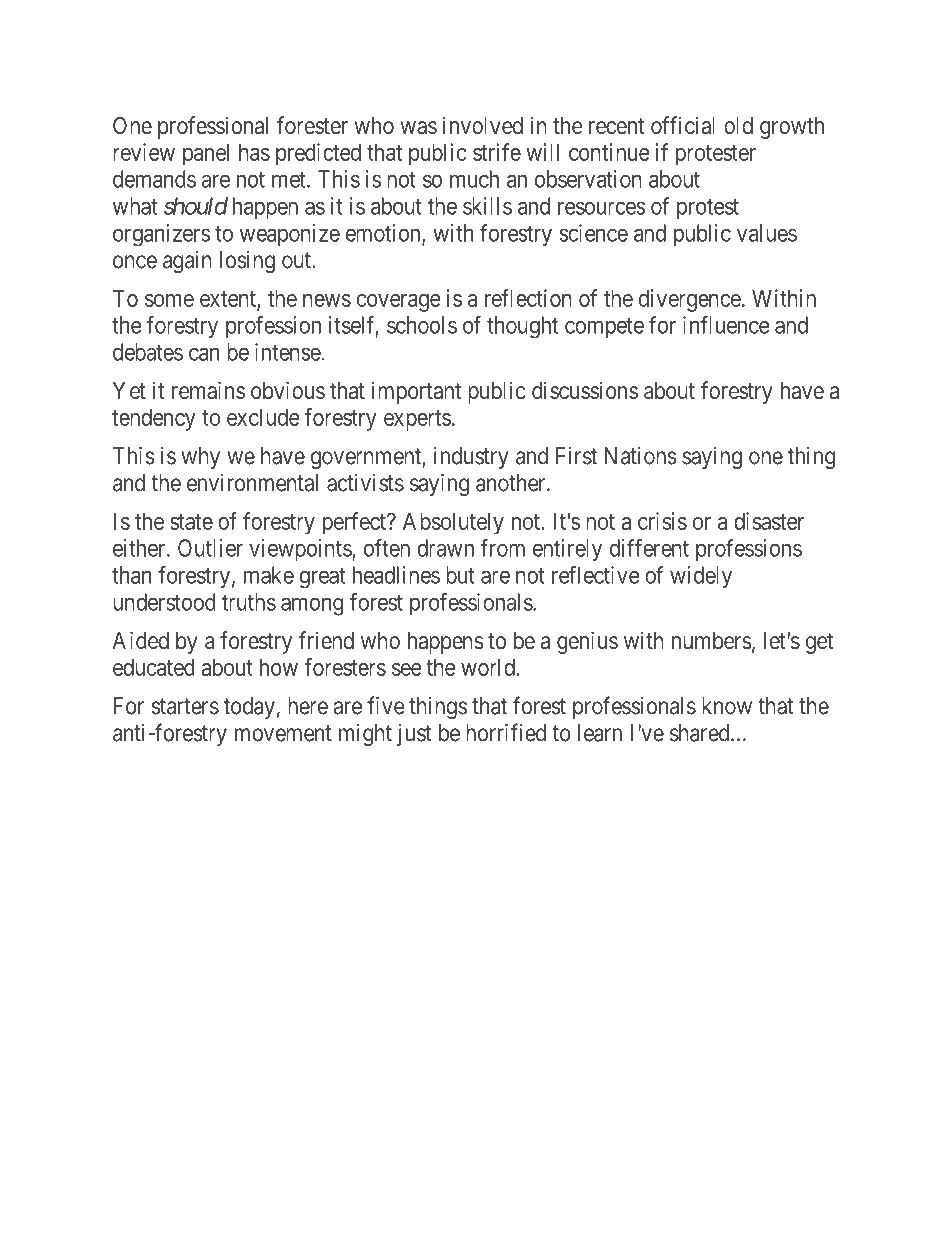 The image size is (952, 1233). I want to click on state, so click(191, 522).
